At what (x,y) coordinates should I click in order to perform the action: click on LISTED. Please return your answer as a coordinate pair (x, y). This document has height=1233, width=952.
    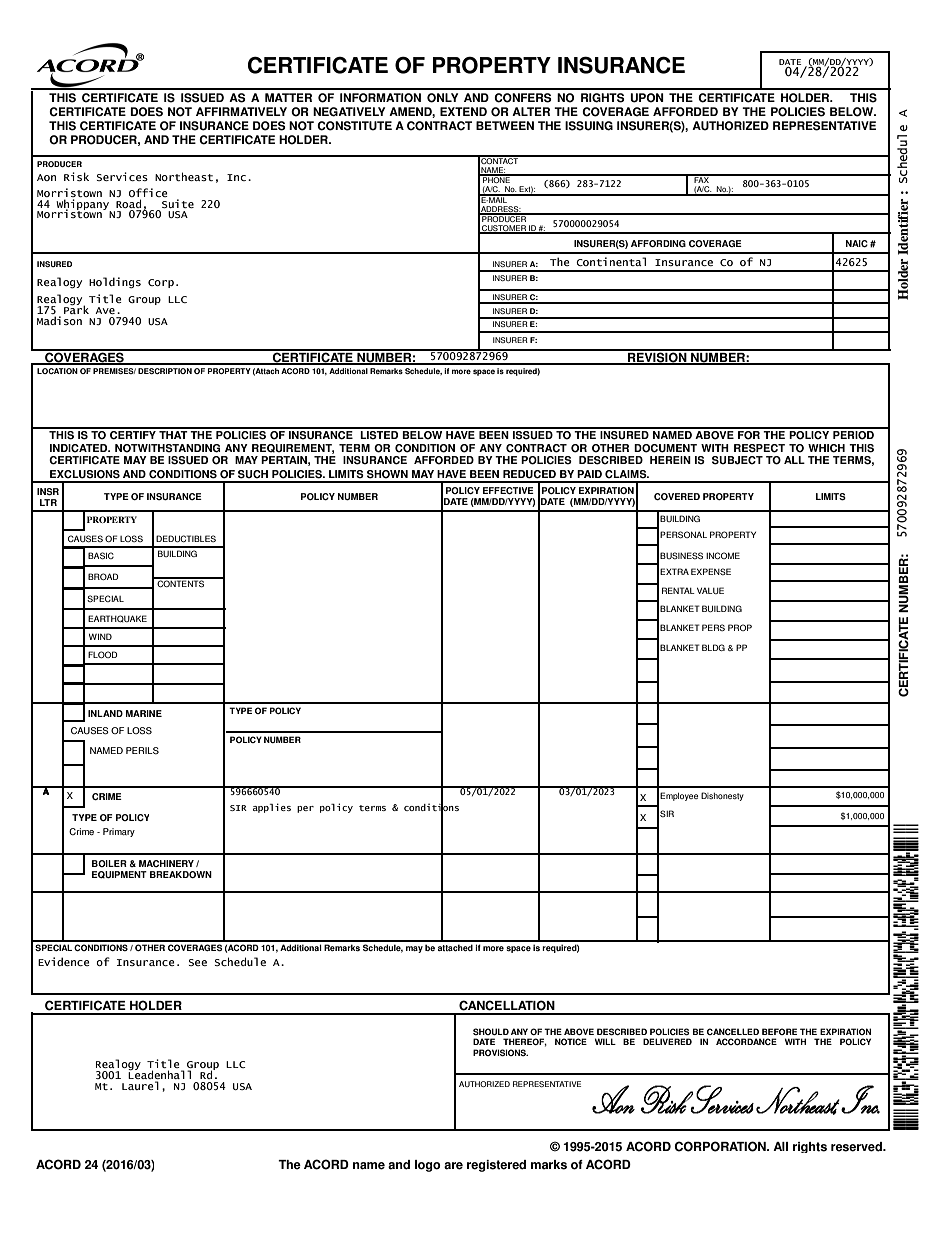
    Looking at the image, I should click on (379, 434).
